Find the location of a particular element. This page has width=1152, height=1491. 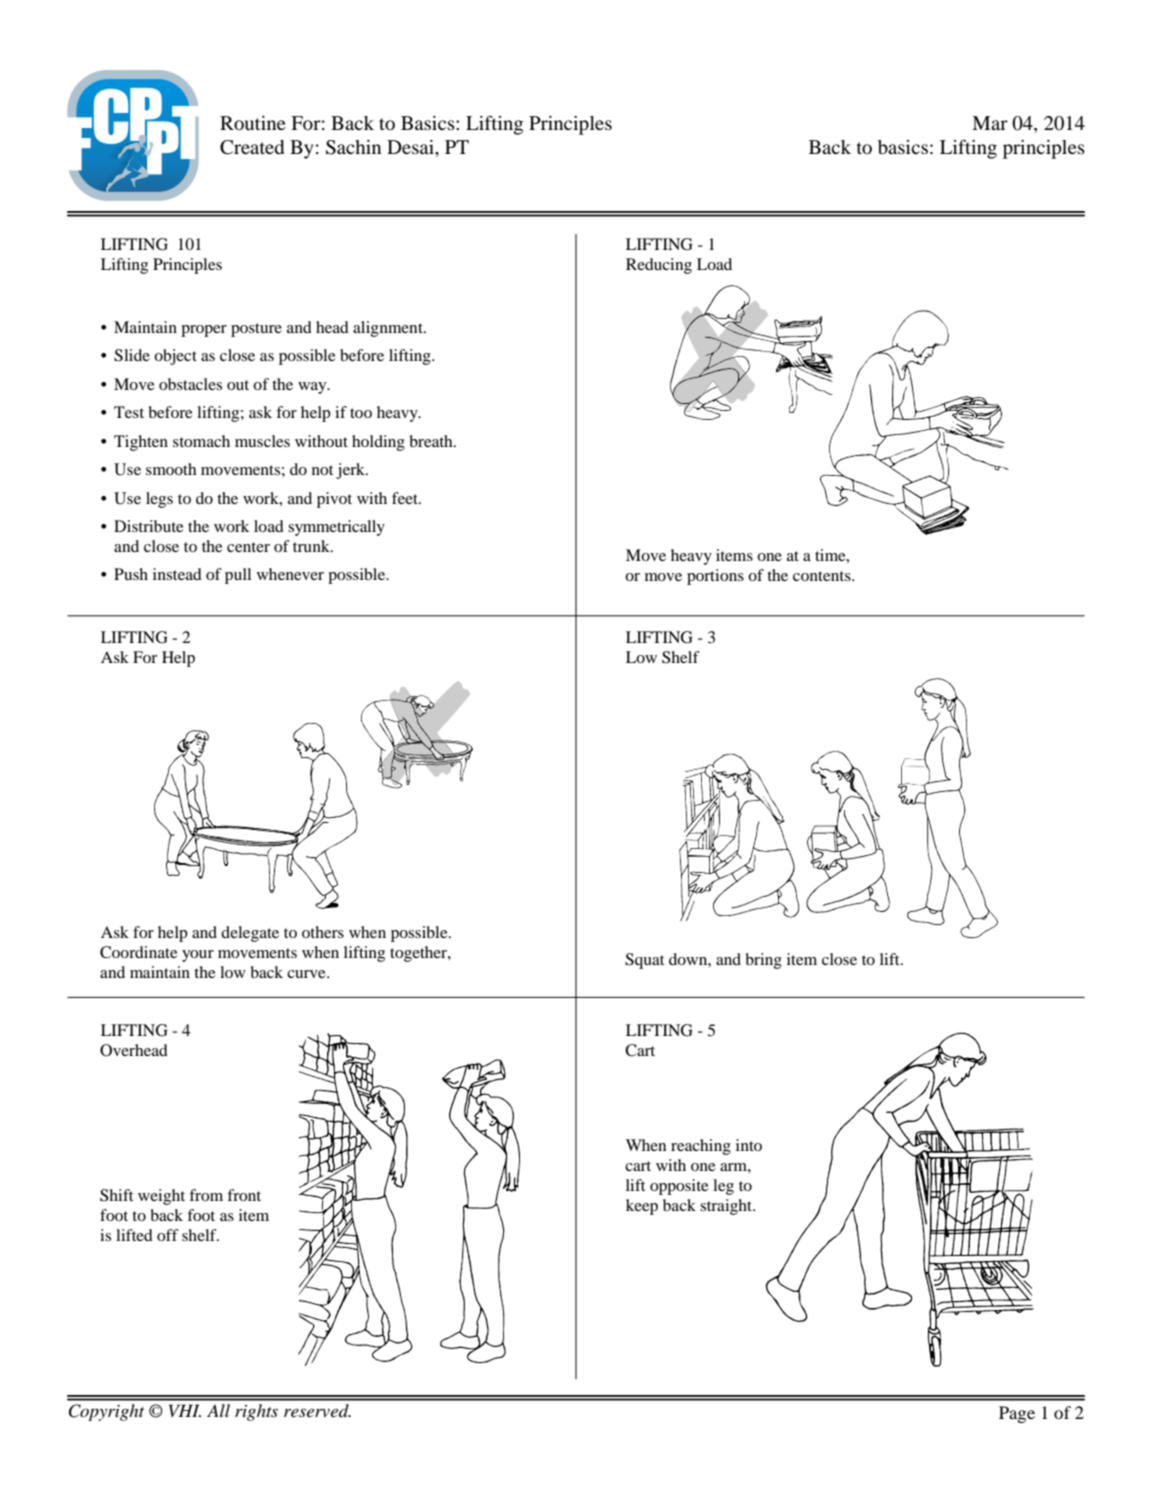

rights is located at coordinates (256, 1412).
